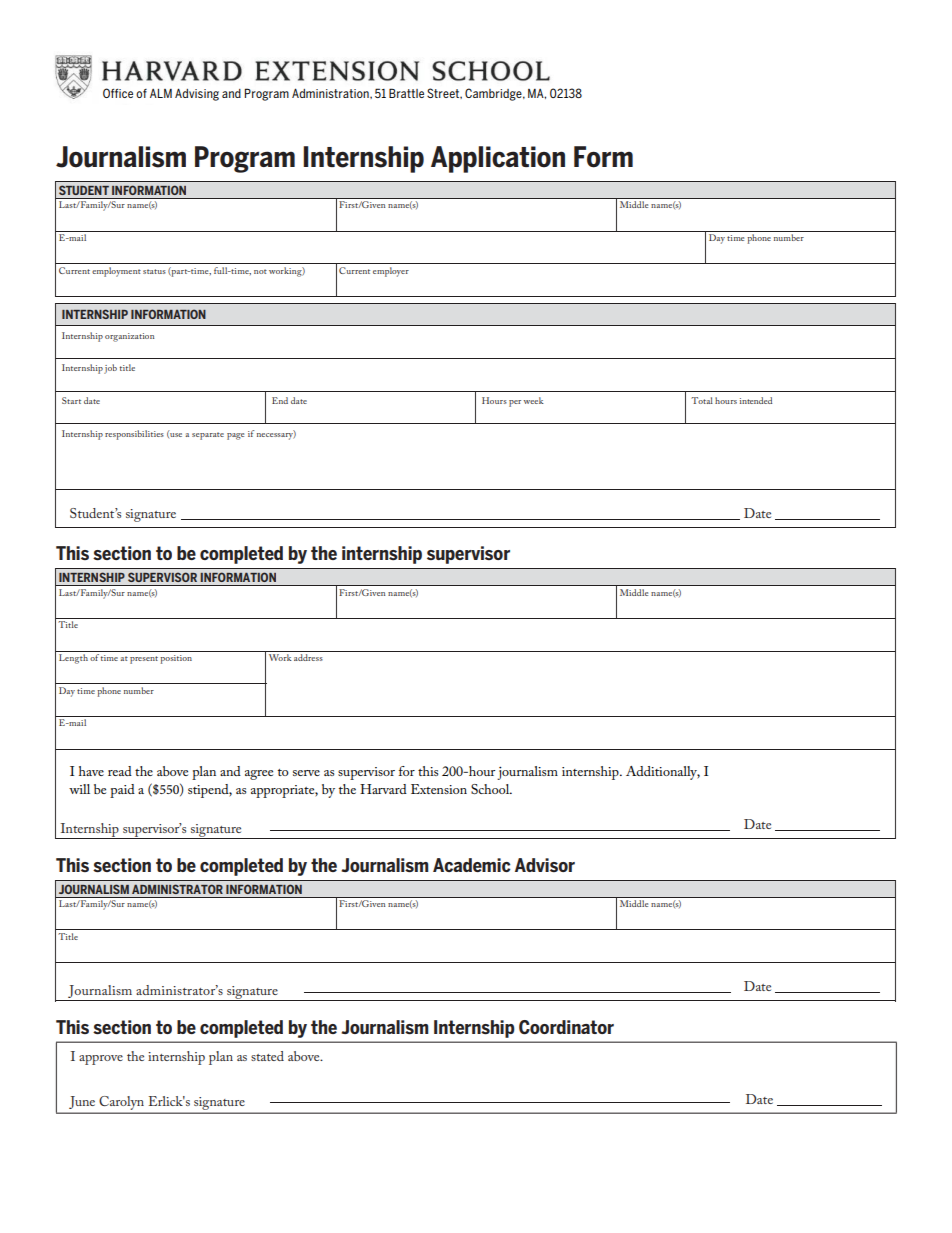 The width and height of the document is (952, 1233). I want to click on Additionally, so click(663, 773).
